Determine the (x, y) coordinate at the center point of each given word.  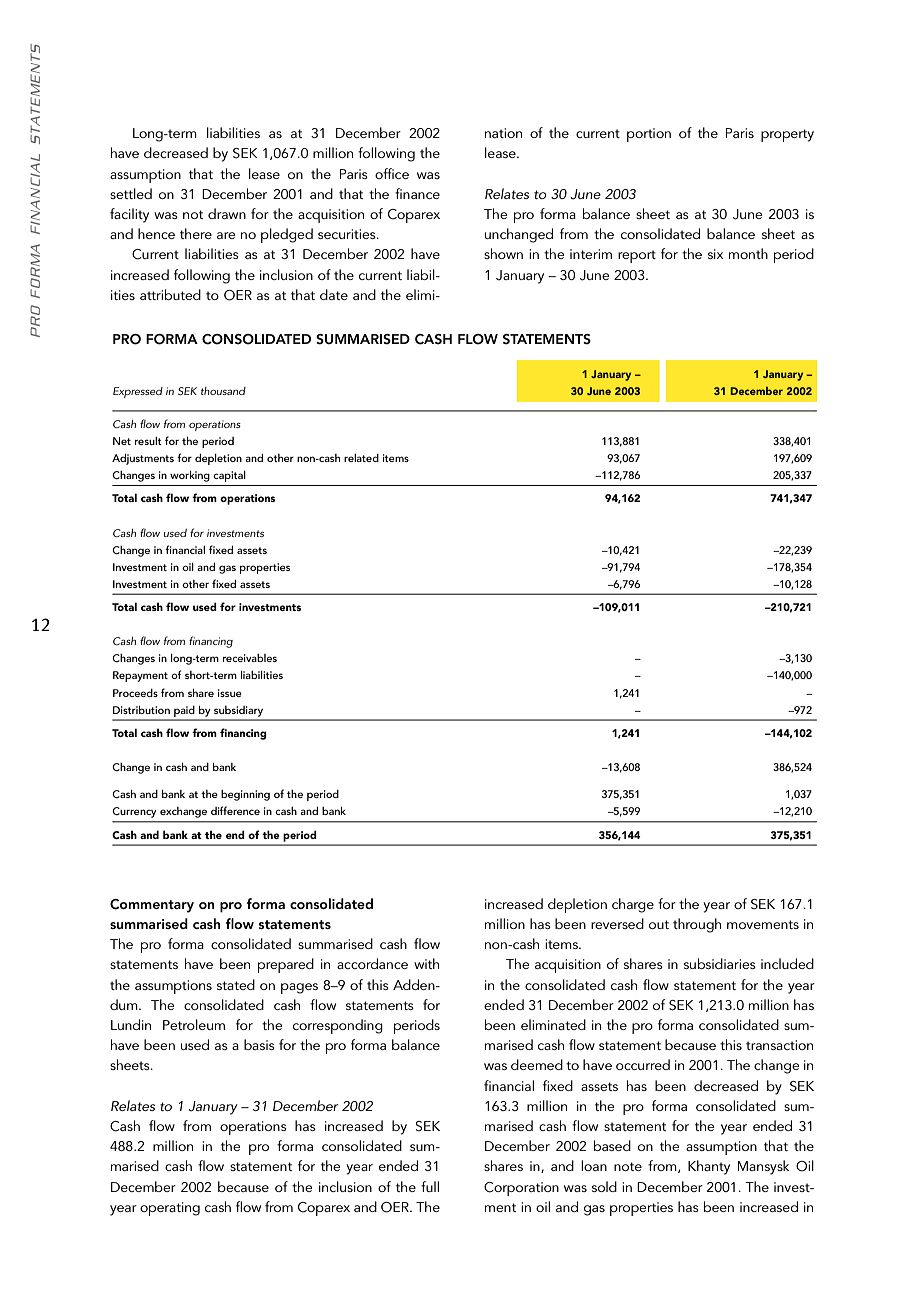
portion (649, 135)
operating (170, 1209)
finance (417, 193)
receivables (250, 658)
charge (633, 905)
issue (230, 693)
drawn (227, 213)
